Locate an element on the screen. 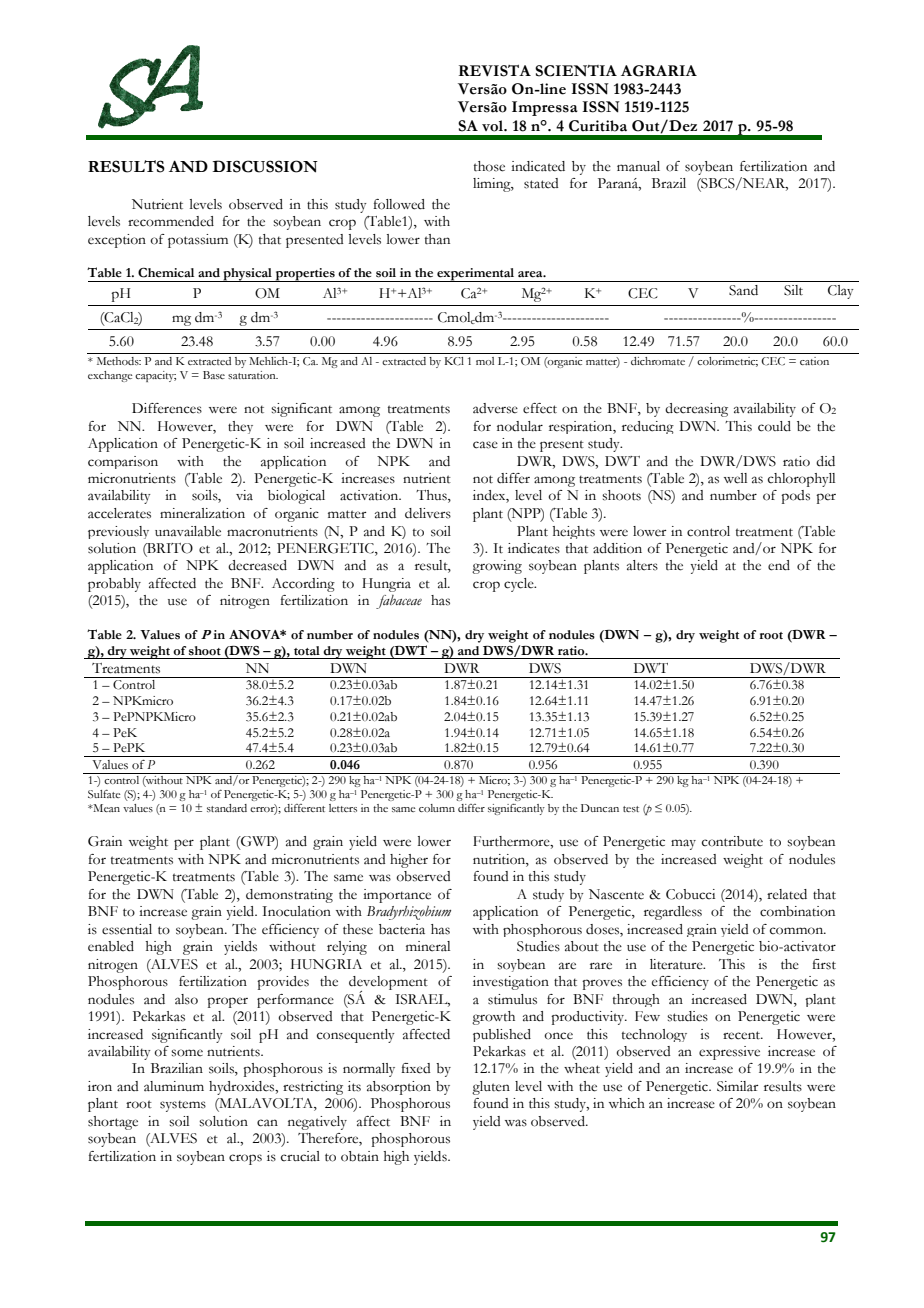 The height and width of the screenshot is (1308, 924). column is located at coordinates (437, 808).
